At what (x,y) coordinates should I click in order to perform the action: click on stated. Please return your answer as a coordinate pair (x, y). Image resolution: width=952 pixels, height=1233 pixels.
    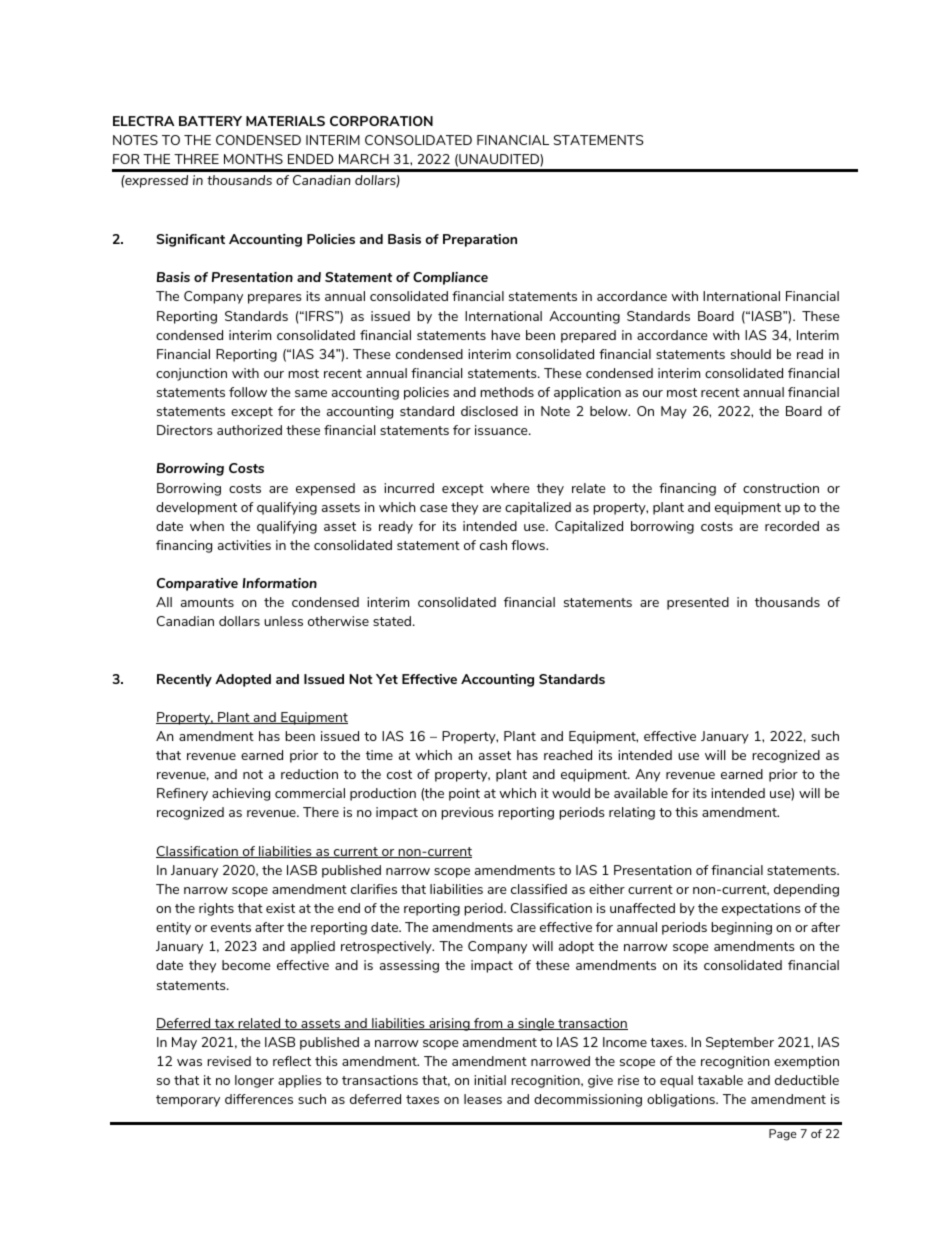
    Looking at the image, I should click on (393, 621).
